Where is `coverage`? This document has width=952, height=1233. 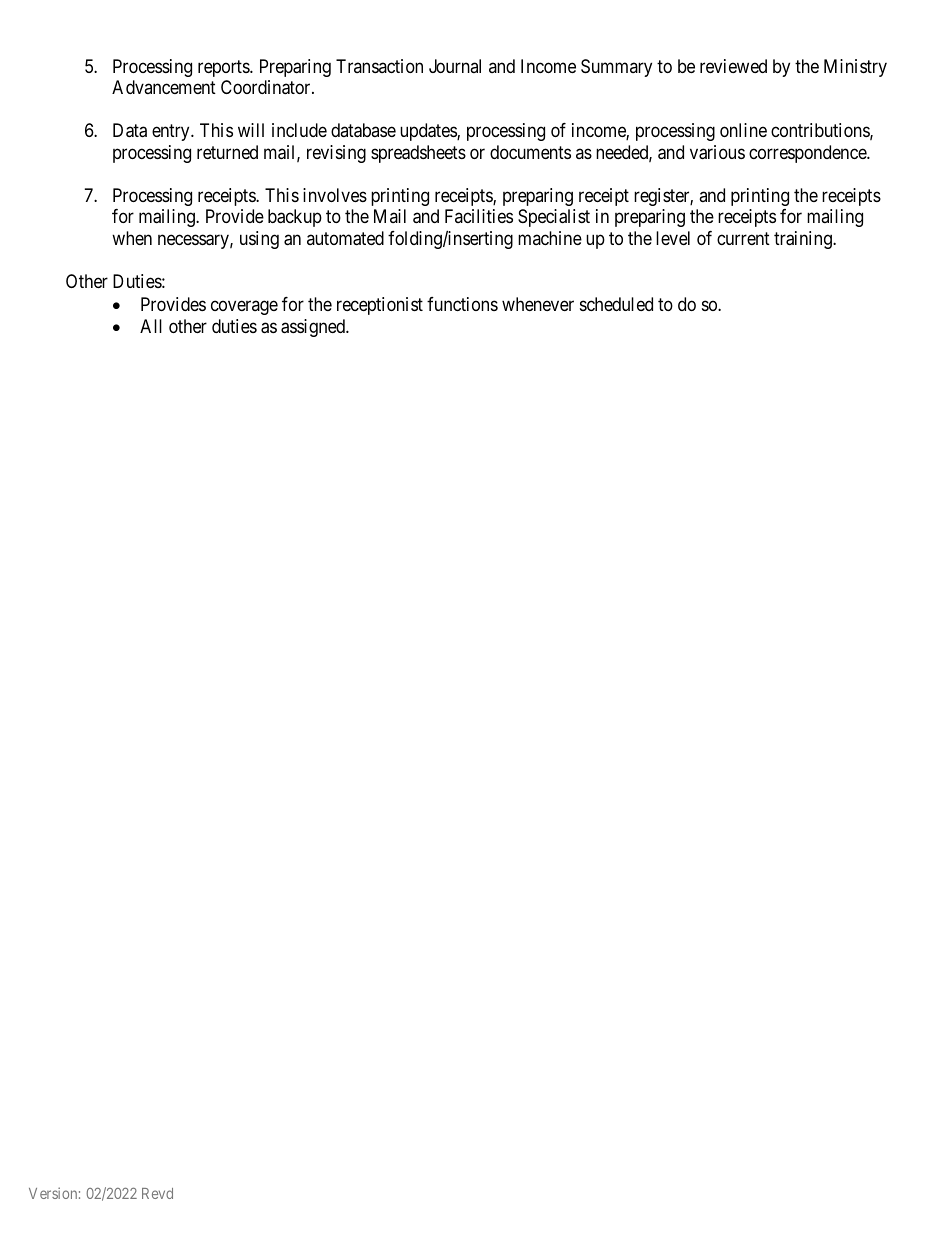 coverage is located at coordinates (244, 307).
